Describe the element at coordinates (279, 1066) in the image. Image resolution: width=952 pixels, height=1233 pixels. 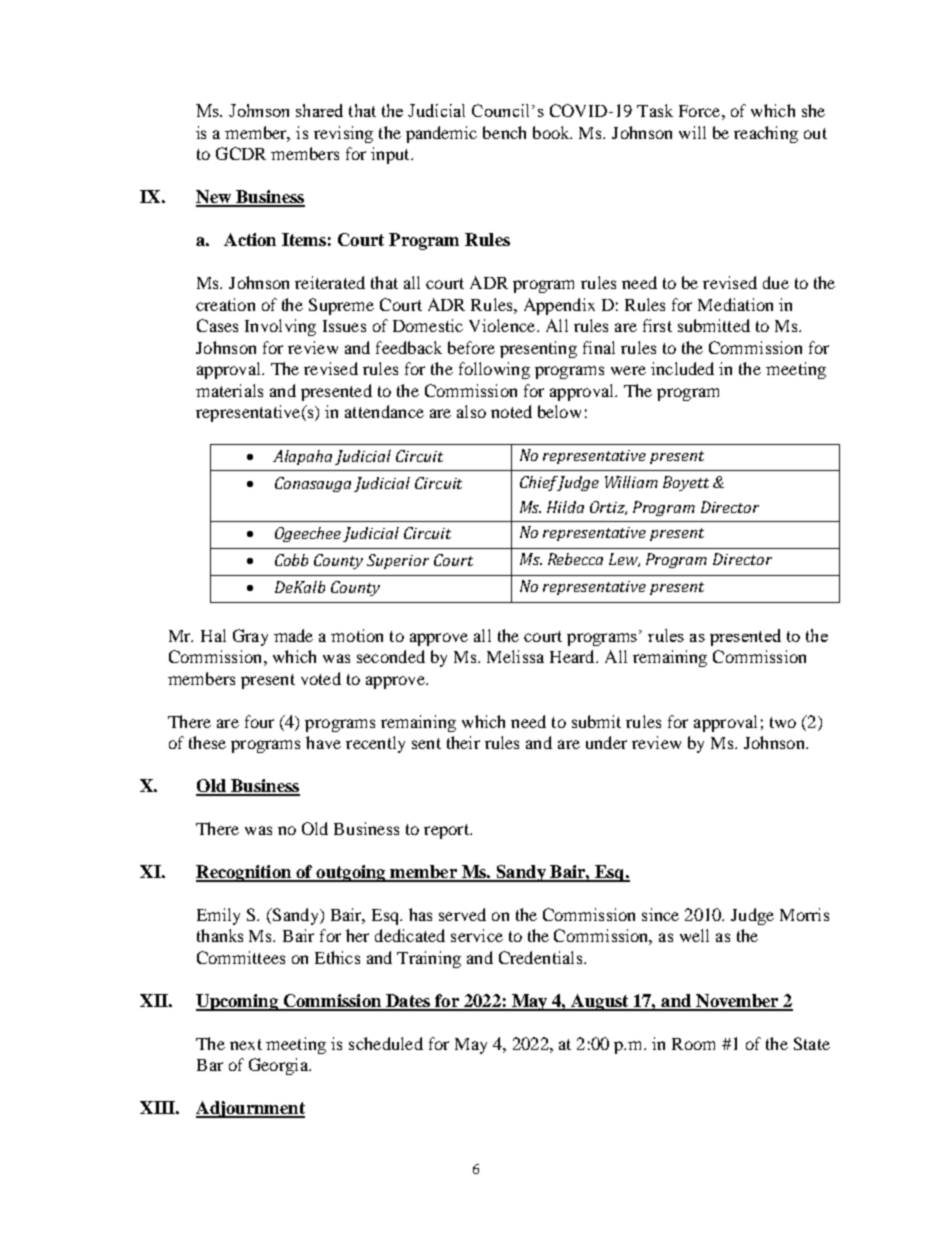
I see `Georgia` at that location.
